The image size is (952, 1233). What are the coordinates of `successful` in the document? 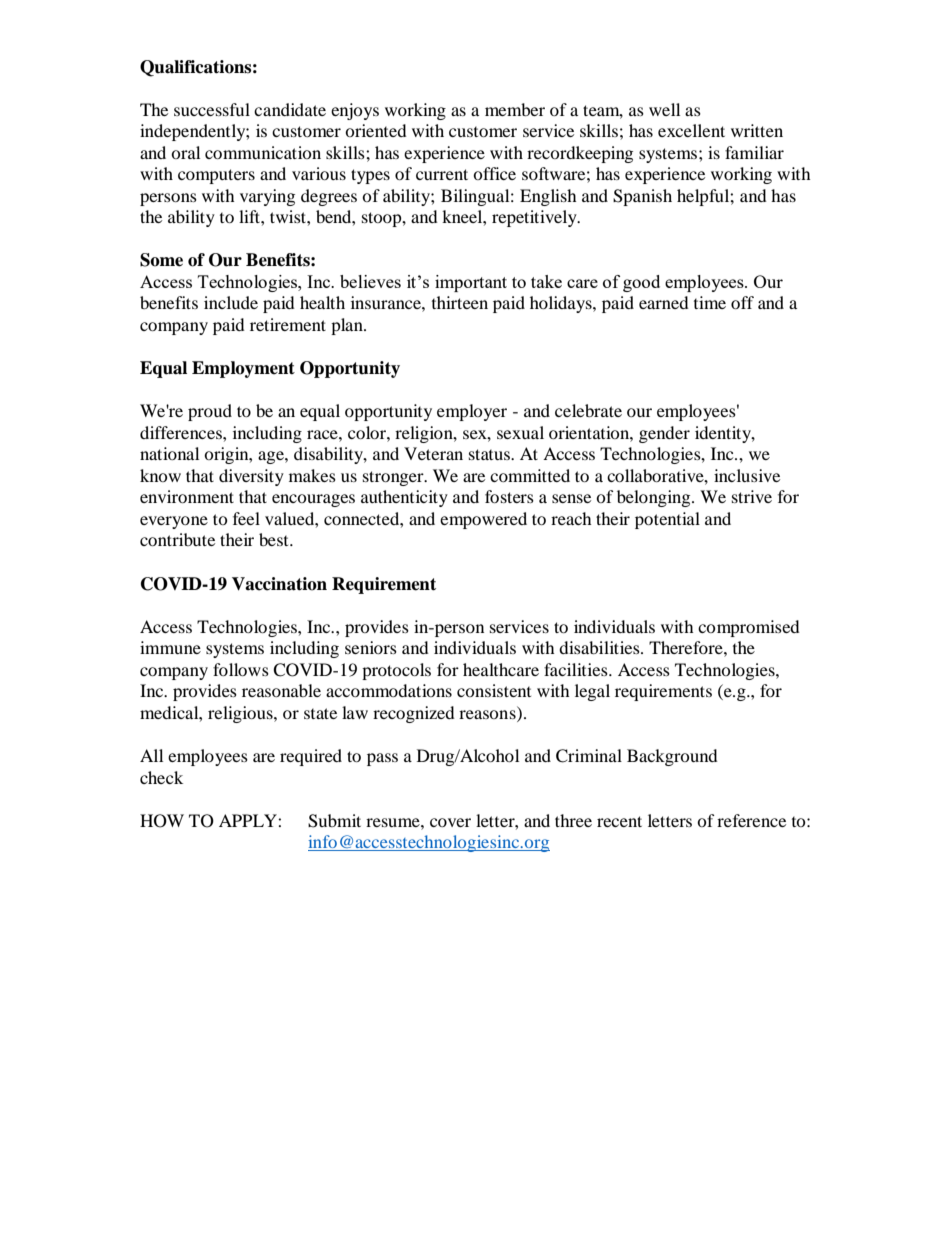 It's located at (212, 109).
